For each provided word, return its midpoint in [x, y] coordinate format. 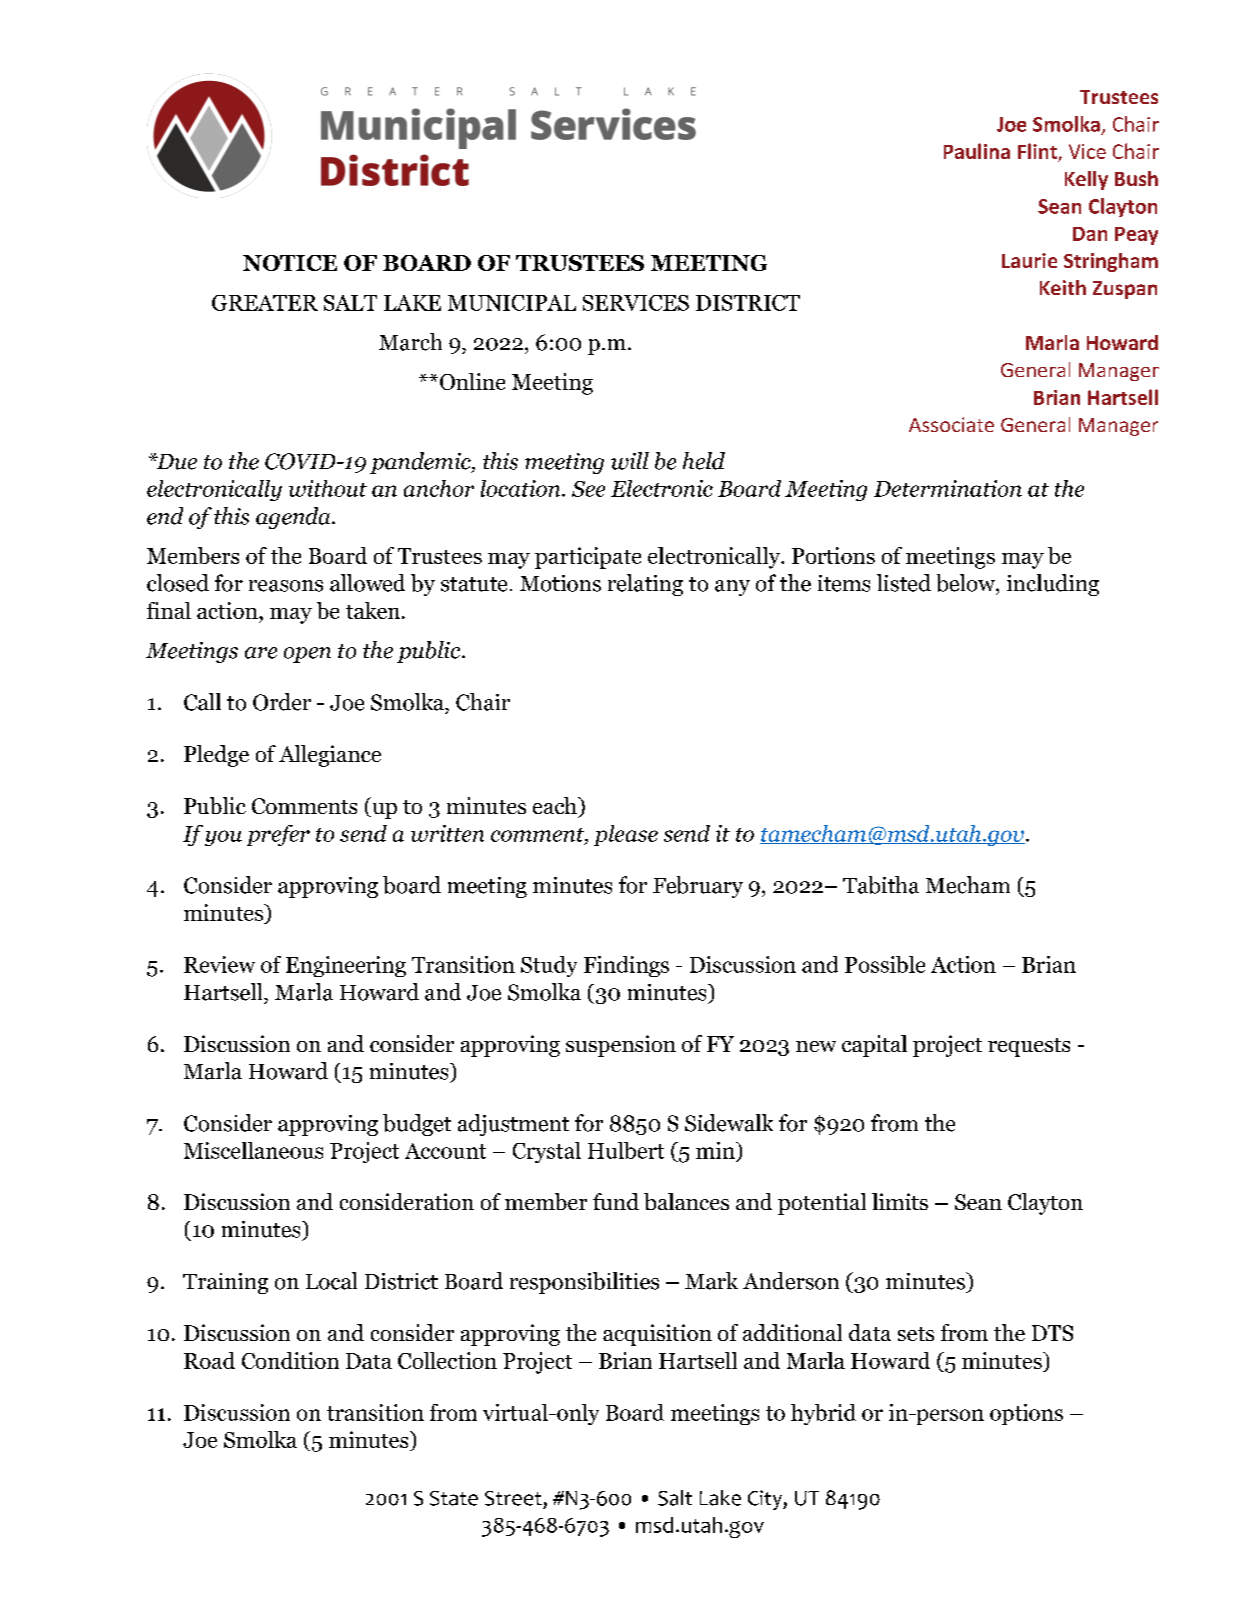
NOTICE [290, 263]
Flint [1037, 151]
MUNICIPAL [512, 303]
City [766, 1500]
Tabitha [881, 885]
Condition [290, 1360]
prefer [278, 835]
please [626, 835]
